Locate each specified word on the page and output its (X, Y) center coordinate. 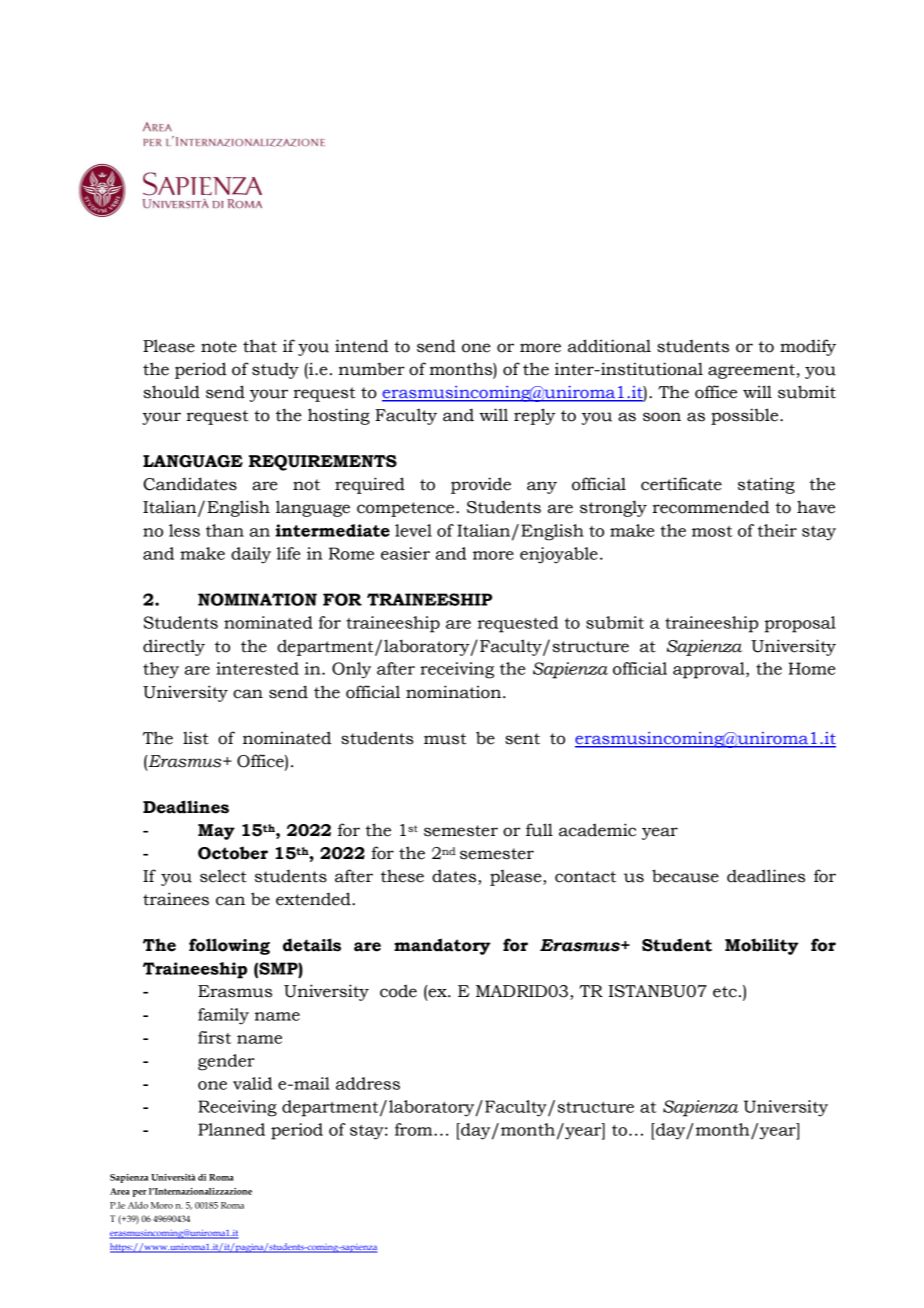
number (372, 369)
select (223, 876)
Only (351, 670)
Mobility (762, 946)
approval (710, 670)
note (219, 347)
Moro (162, 1205)
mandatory (442, 946)
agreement (751, 371)
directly (174, 648)
